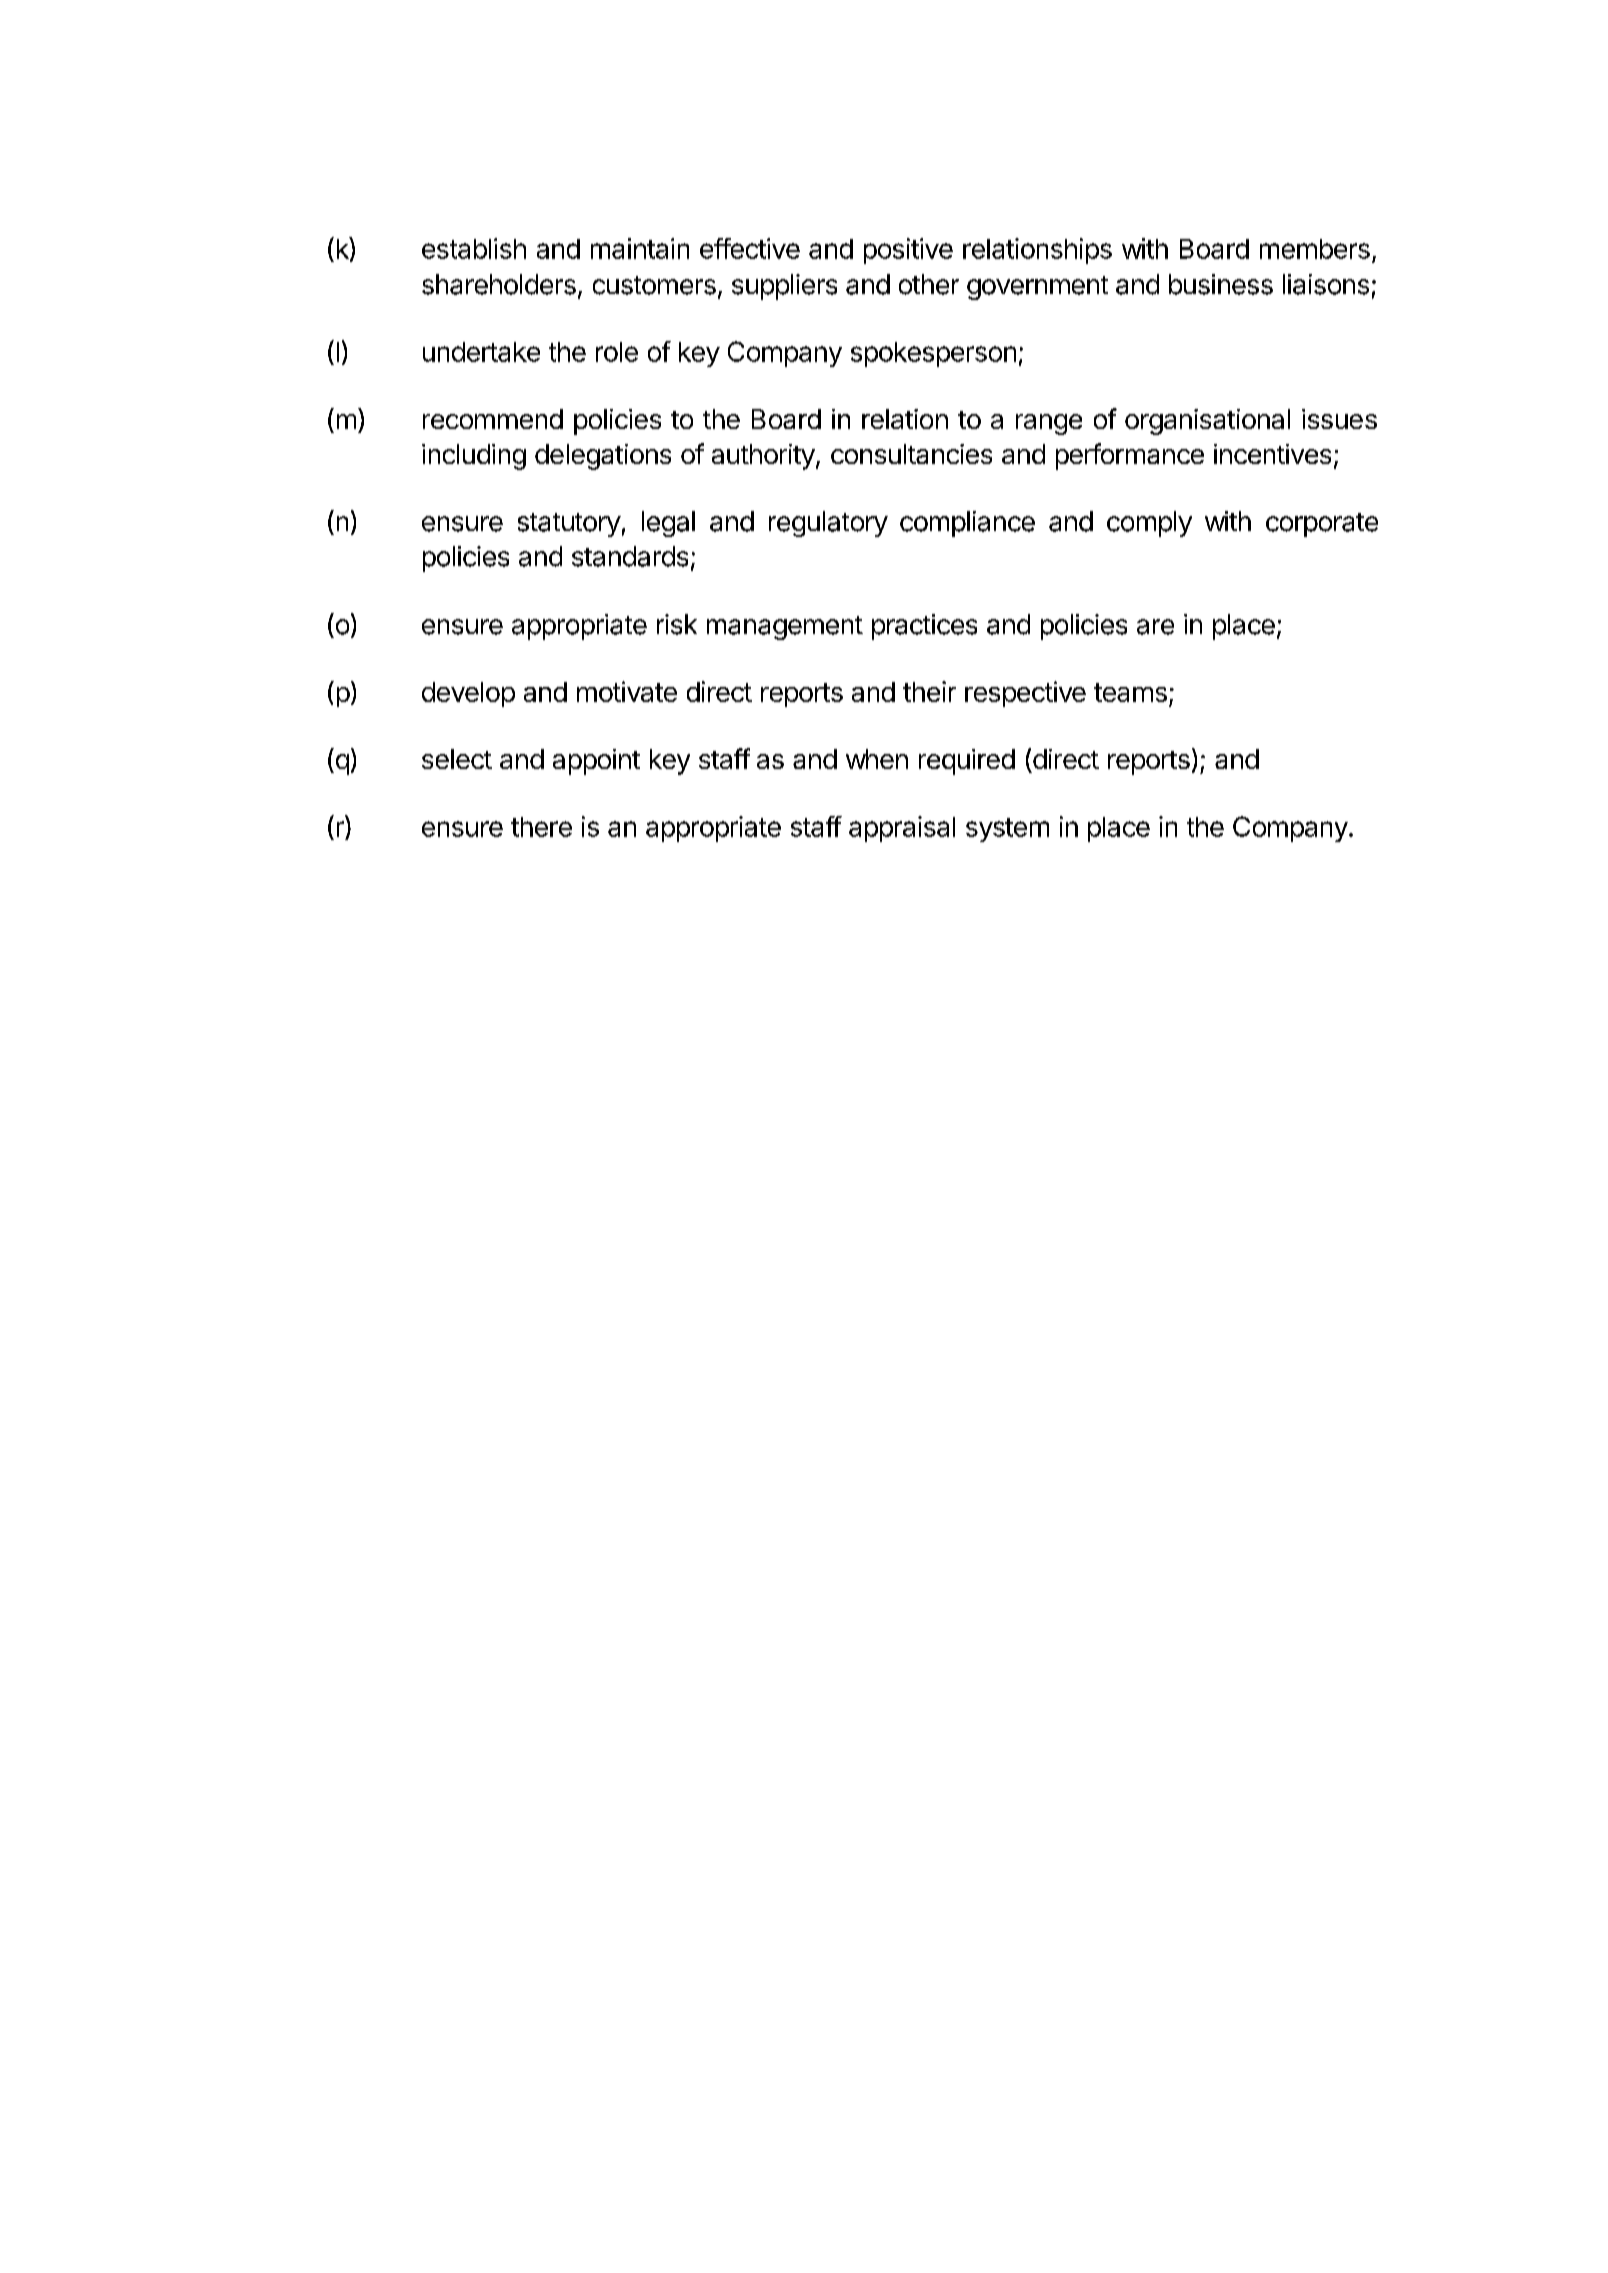  Describe the element at coordinates (1007, 830) in the page. I see `system` at that location.
